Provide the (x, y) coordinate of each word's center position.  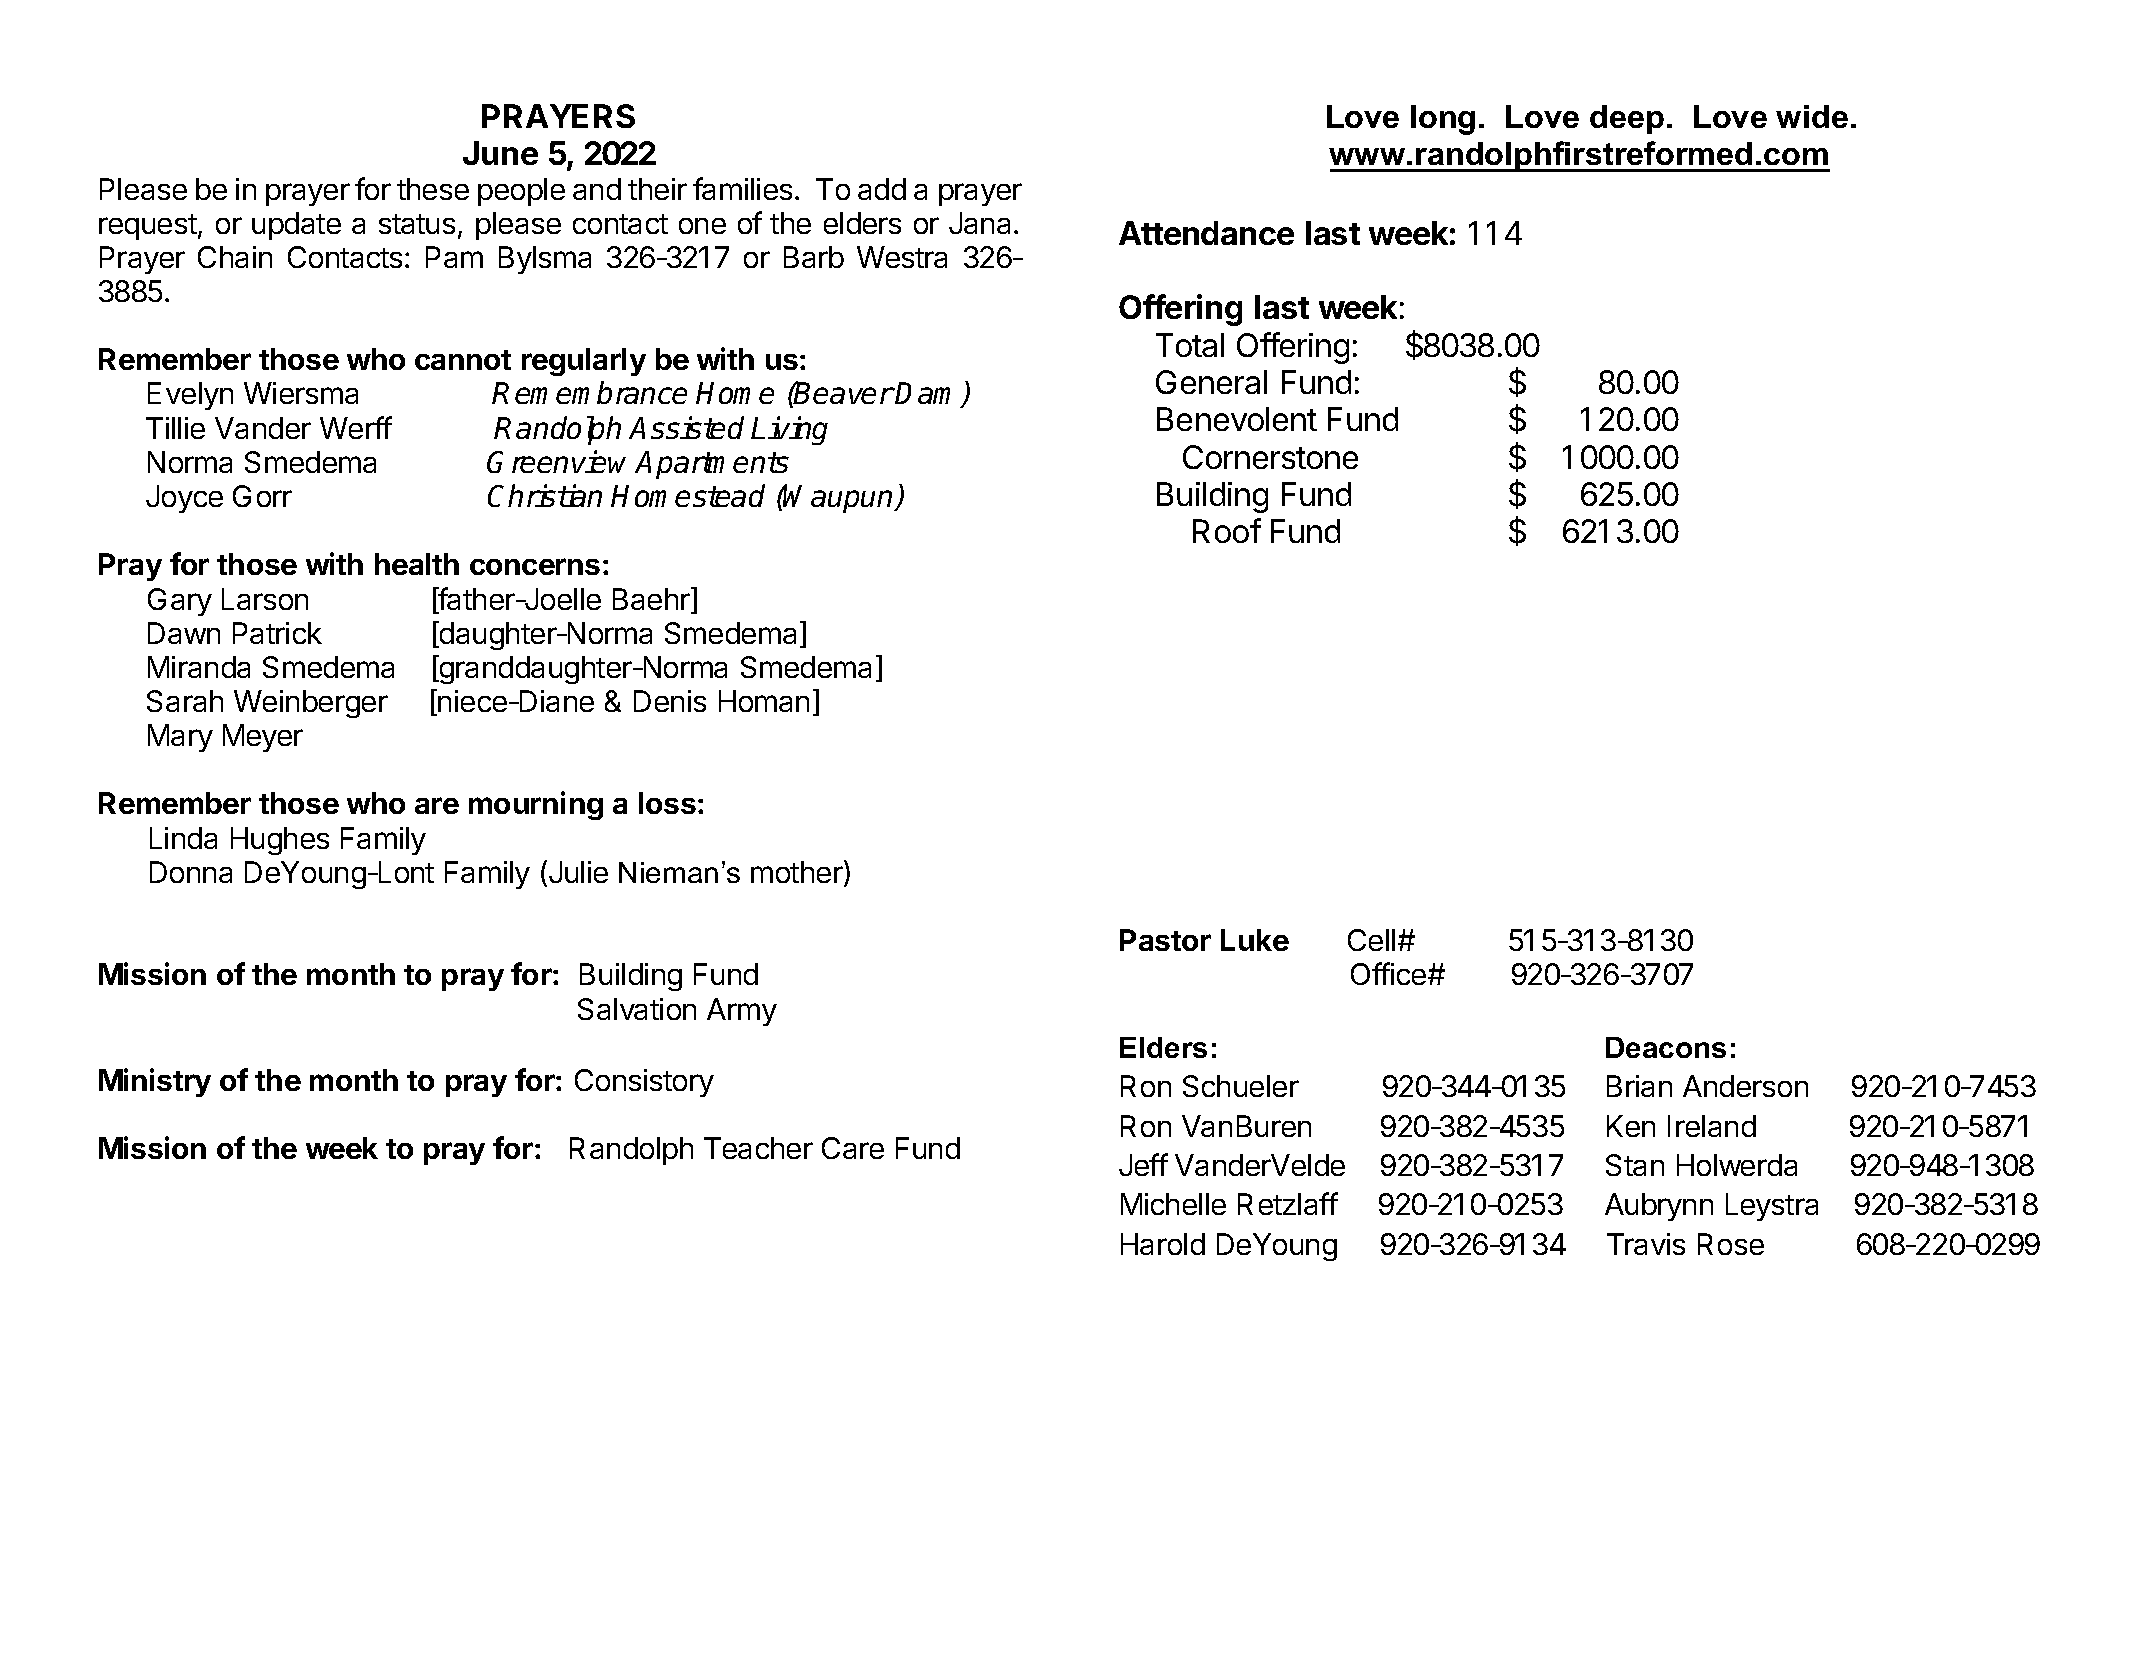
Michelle (1173, 1204)
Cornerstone (1270, 457)
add (882, 189)
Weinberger (311, 704)
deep (1627, 119)
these (433, 189)
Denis (670, 701)
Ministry (155, 1082)
